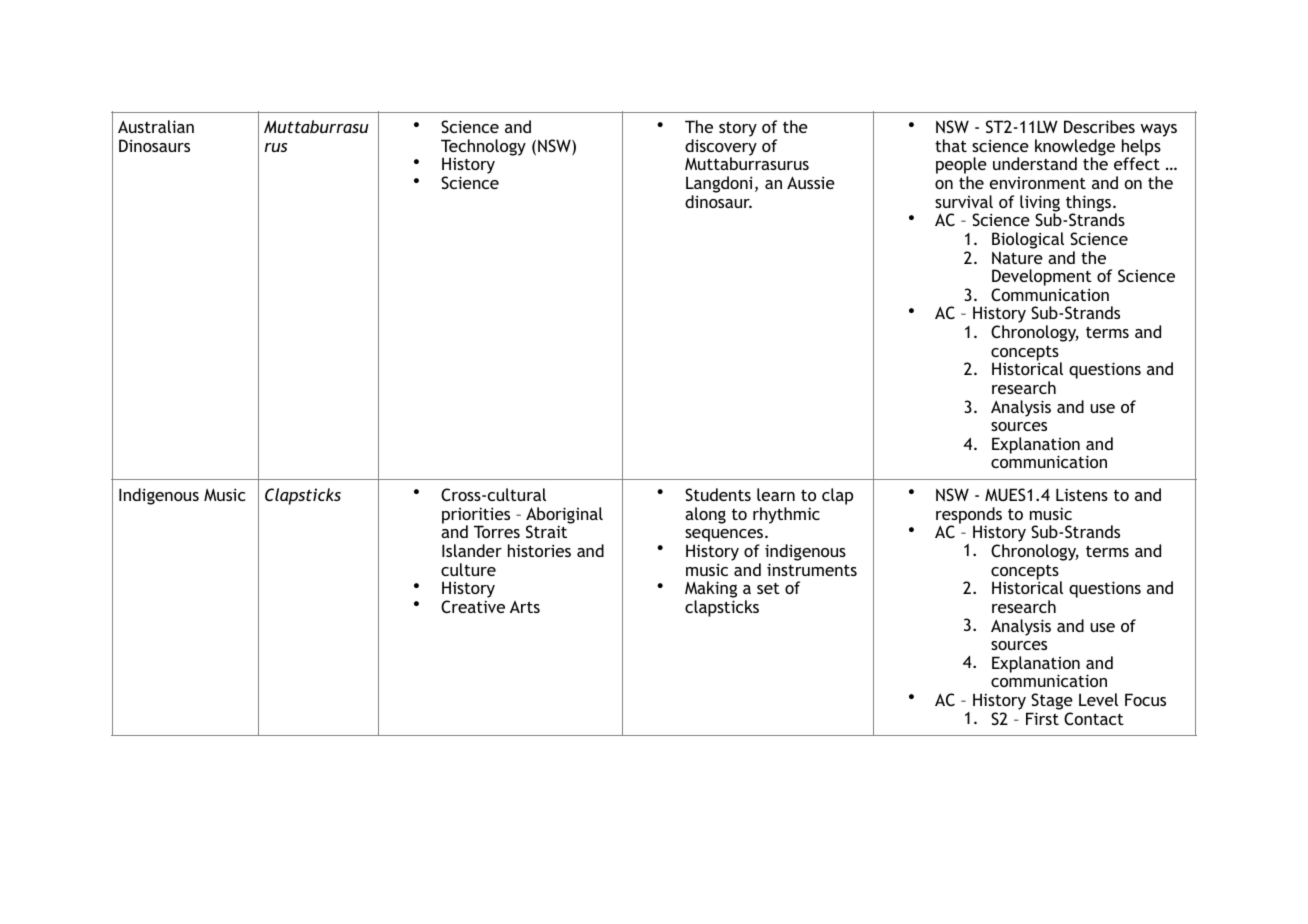 This document has width=1308, height=924. I want to click on Australian, so click(156, 126).
